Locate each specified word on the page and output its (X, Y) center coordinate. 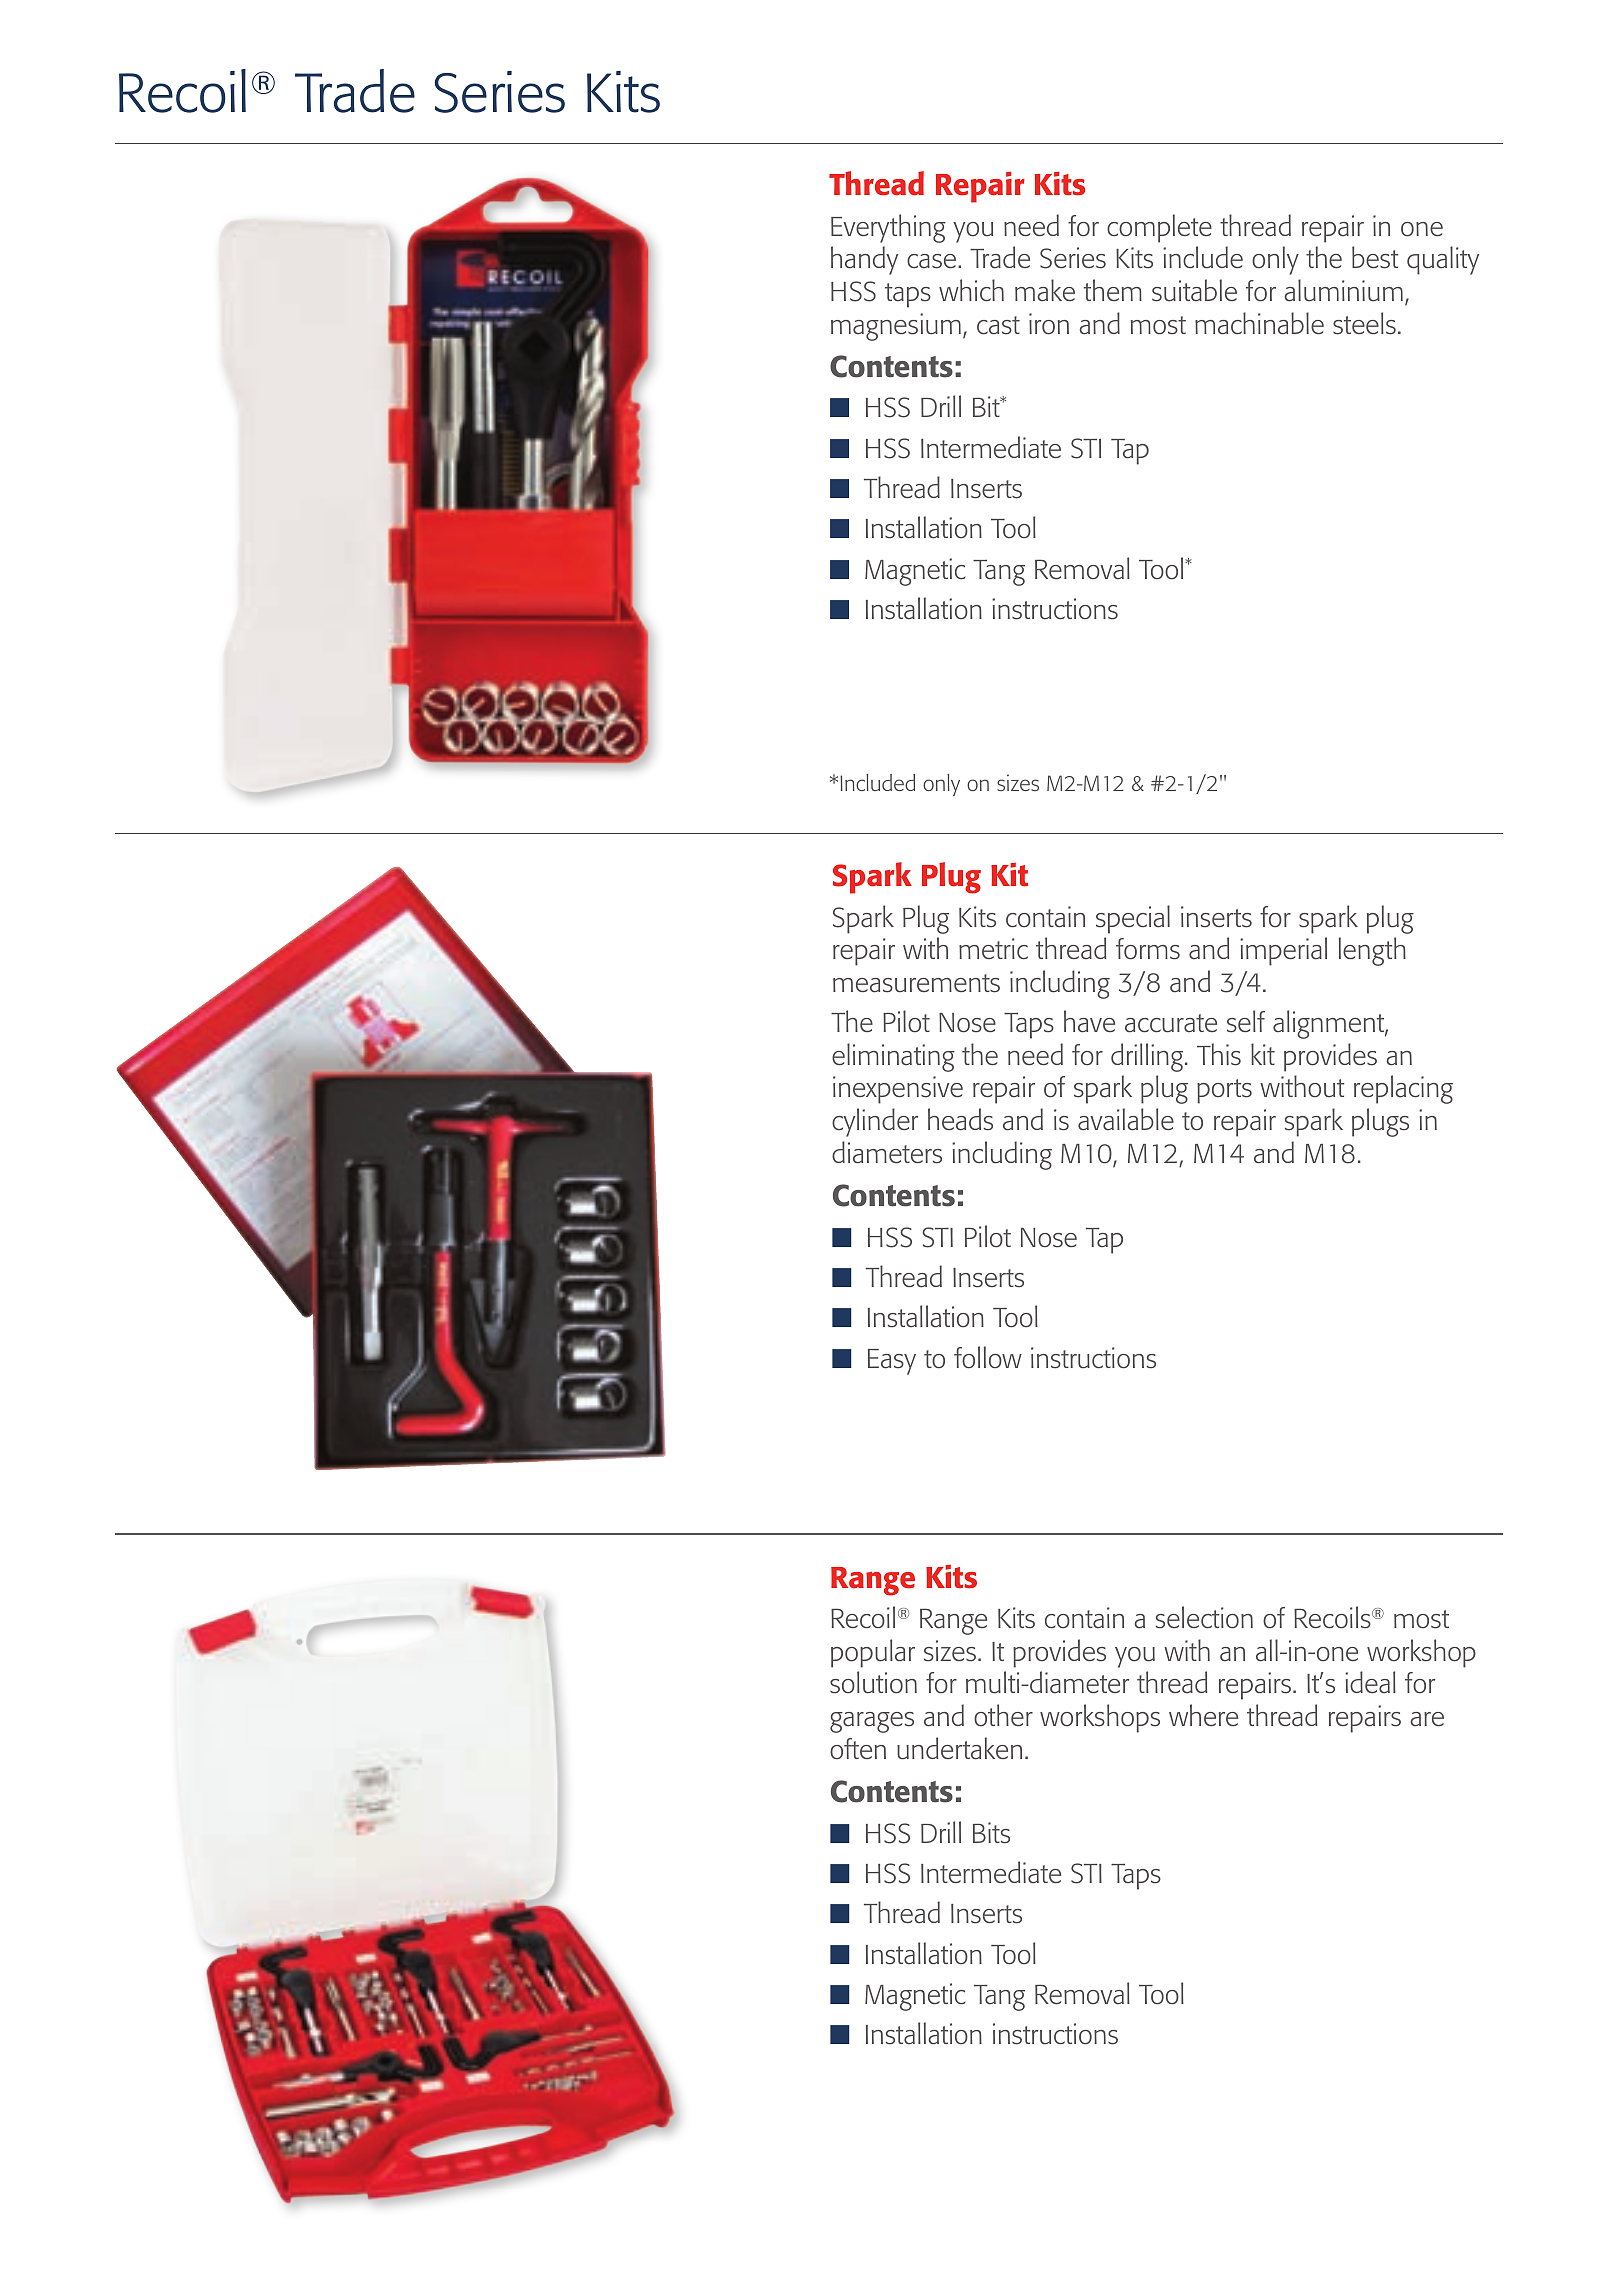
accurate (1171, 1023)
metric (993, 949)
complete (1159, 228)
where (1203, 1715)
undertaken (959, 1748)
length (1372, 951)
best (1375, 257)
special (1133, 919)
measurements (916, 983)
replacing (1403, 1089)
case (933, 261)
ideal (1370, 1682)
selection (1204, 1617)
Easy (892, 1362)
